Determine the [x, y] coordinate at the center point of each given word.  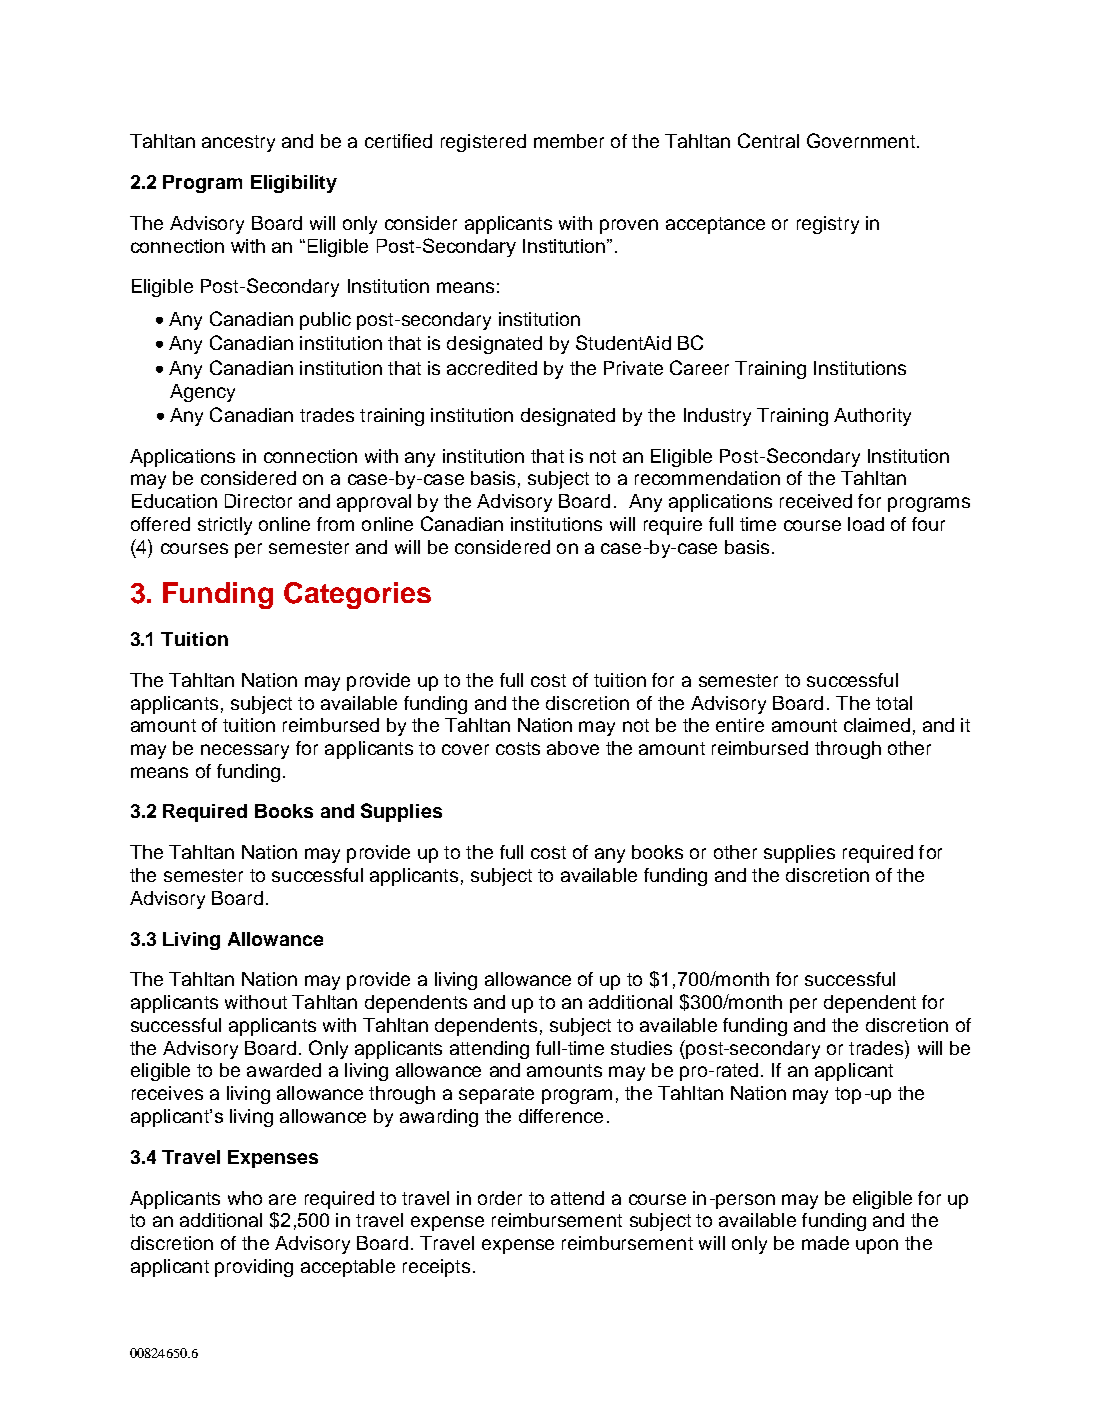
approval [374, 503]
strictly [225, 526]
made [825, 1243]
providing [254, 1268]
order [500, 1198]
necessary [245, 751]
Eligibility [294, 184]
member [569, 141]
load [866, 524]
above [573, 748]
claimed [877, 725]
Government [861, 140]
